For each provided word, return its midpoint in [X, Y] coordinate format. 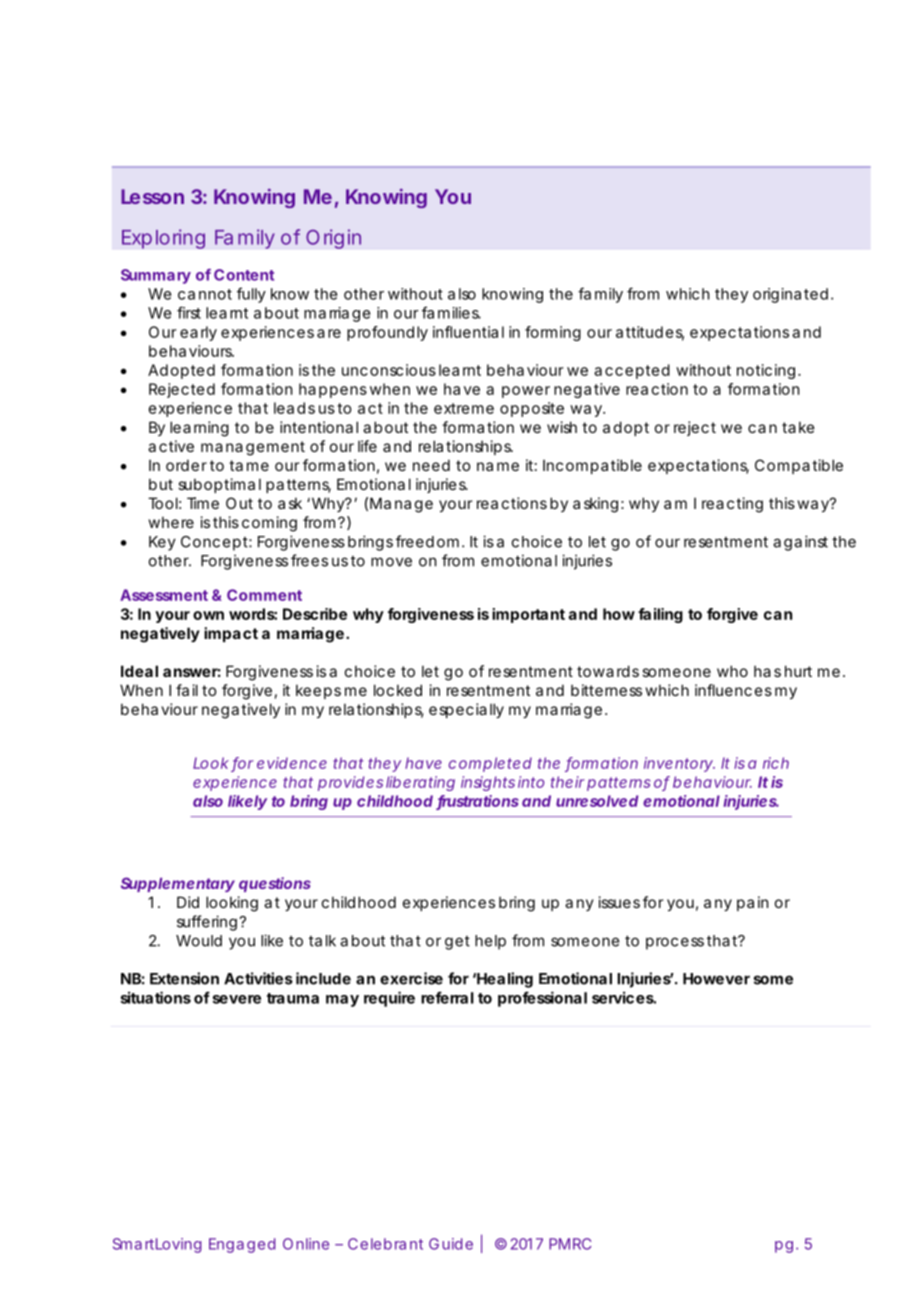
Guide [451, 1244]
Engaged [242, 1245]
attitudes [650, 333]
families [451, 312]
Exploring [163, 239]
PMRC [570, 1244]
